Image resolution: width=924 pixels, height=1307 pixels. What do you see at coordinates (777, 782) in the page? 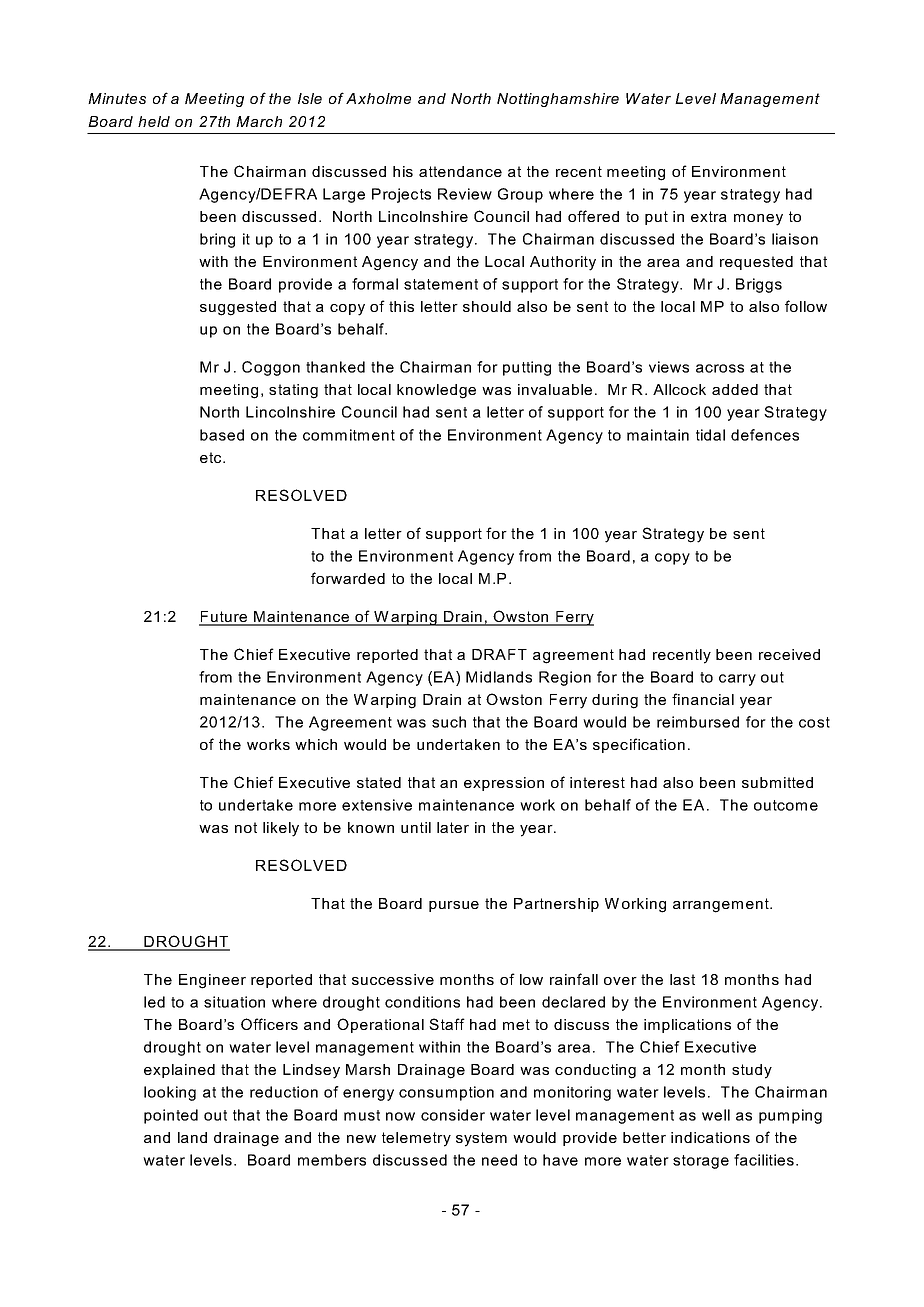
I see `submitted` at bounding box center [777, 782].
